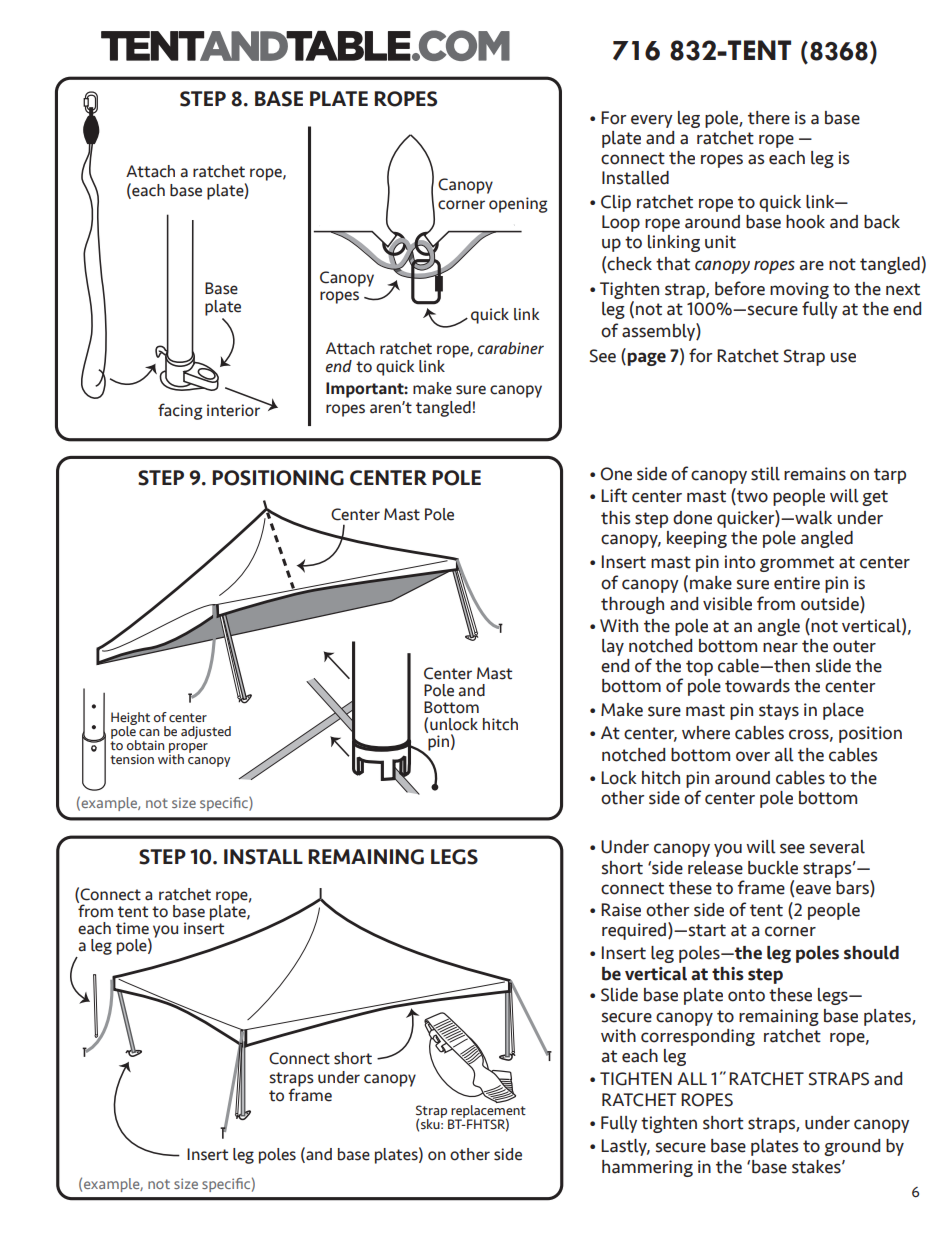  What do you see at coordinates (815, 474) in the page?
I see `remains` at bounding box center [815, 474].
